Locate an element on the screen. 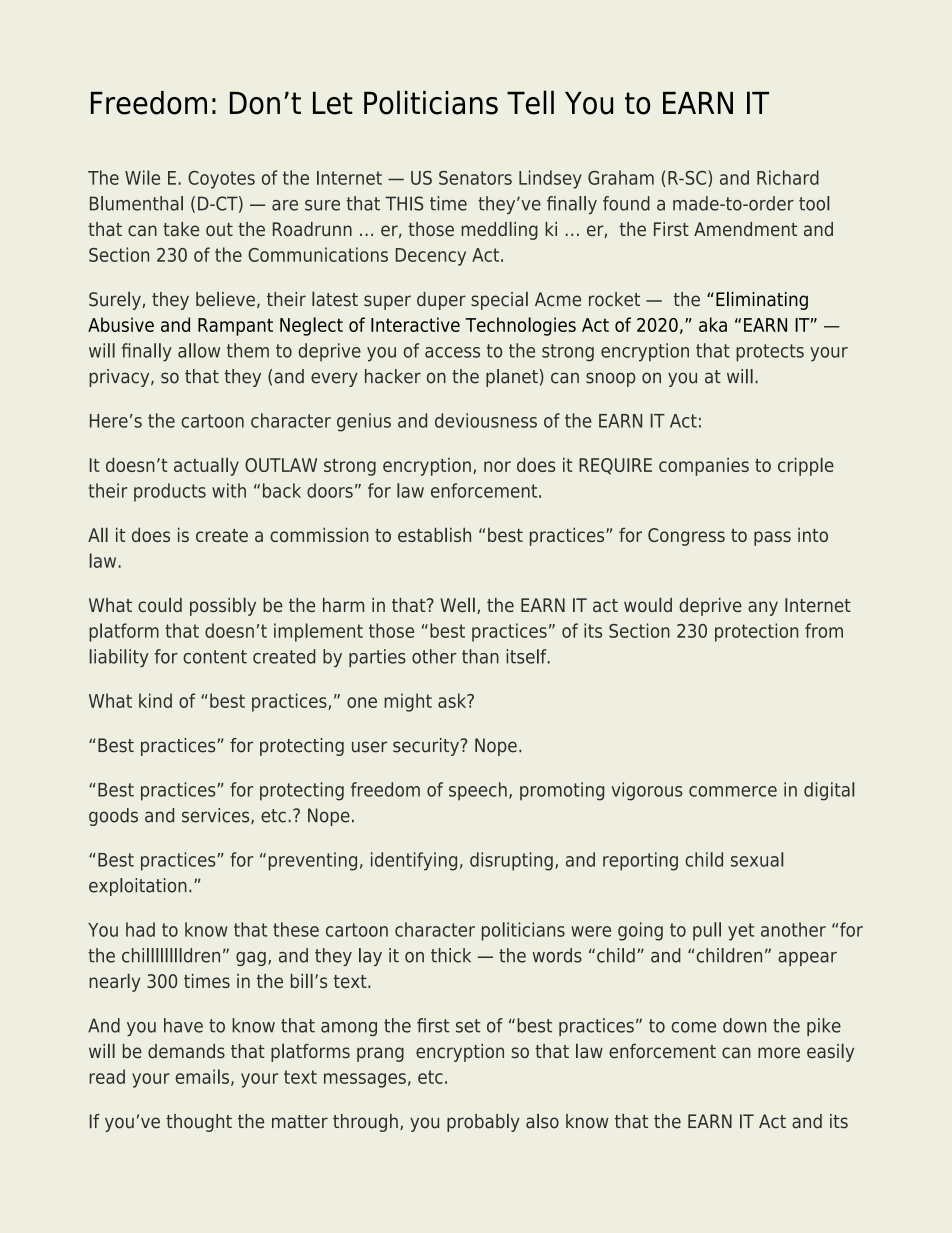 The width and height of the screenshot is (952, 1233). probably is located at coordinates (483, 1123).
